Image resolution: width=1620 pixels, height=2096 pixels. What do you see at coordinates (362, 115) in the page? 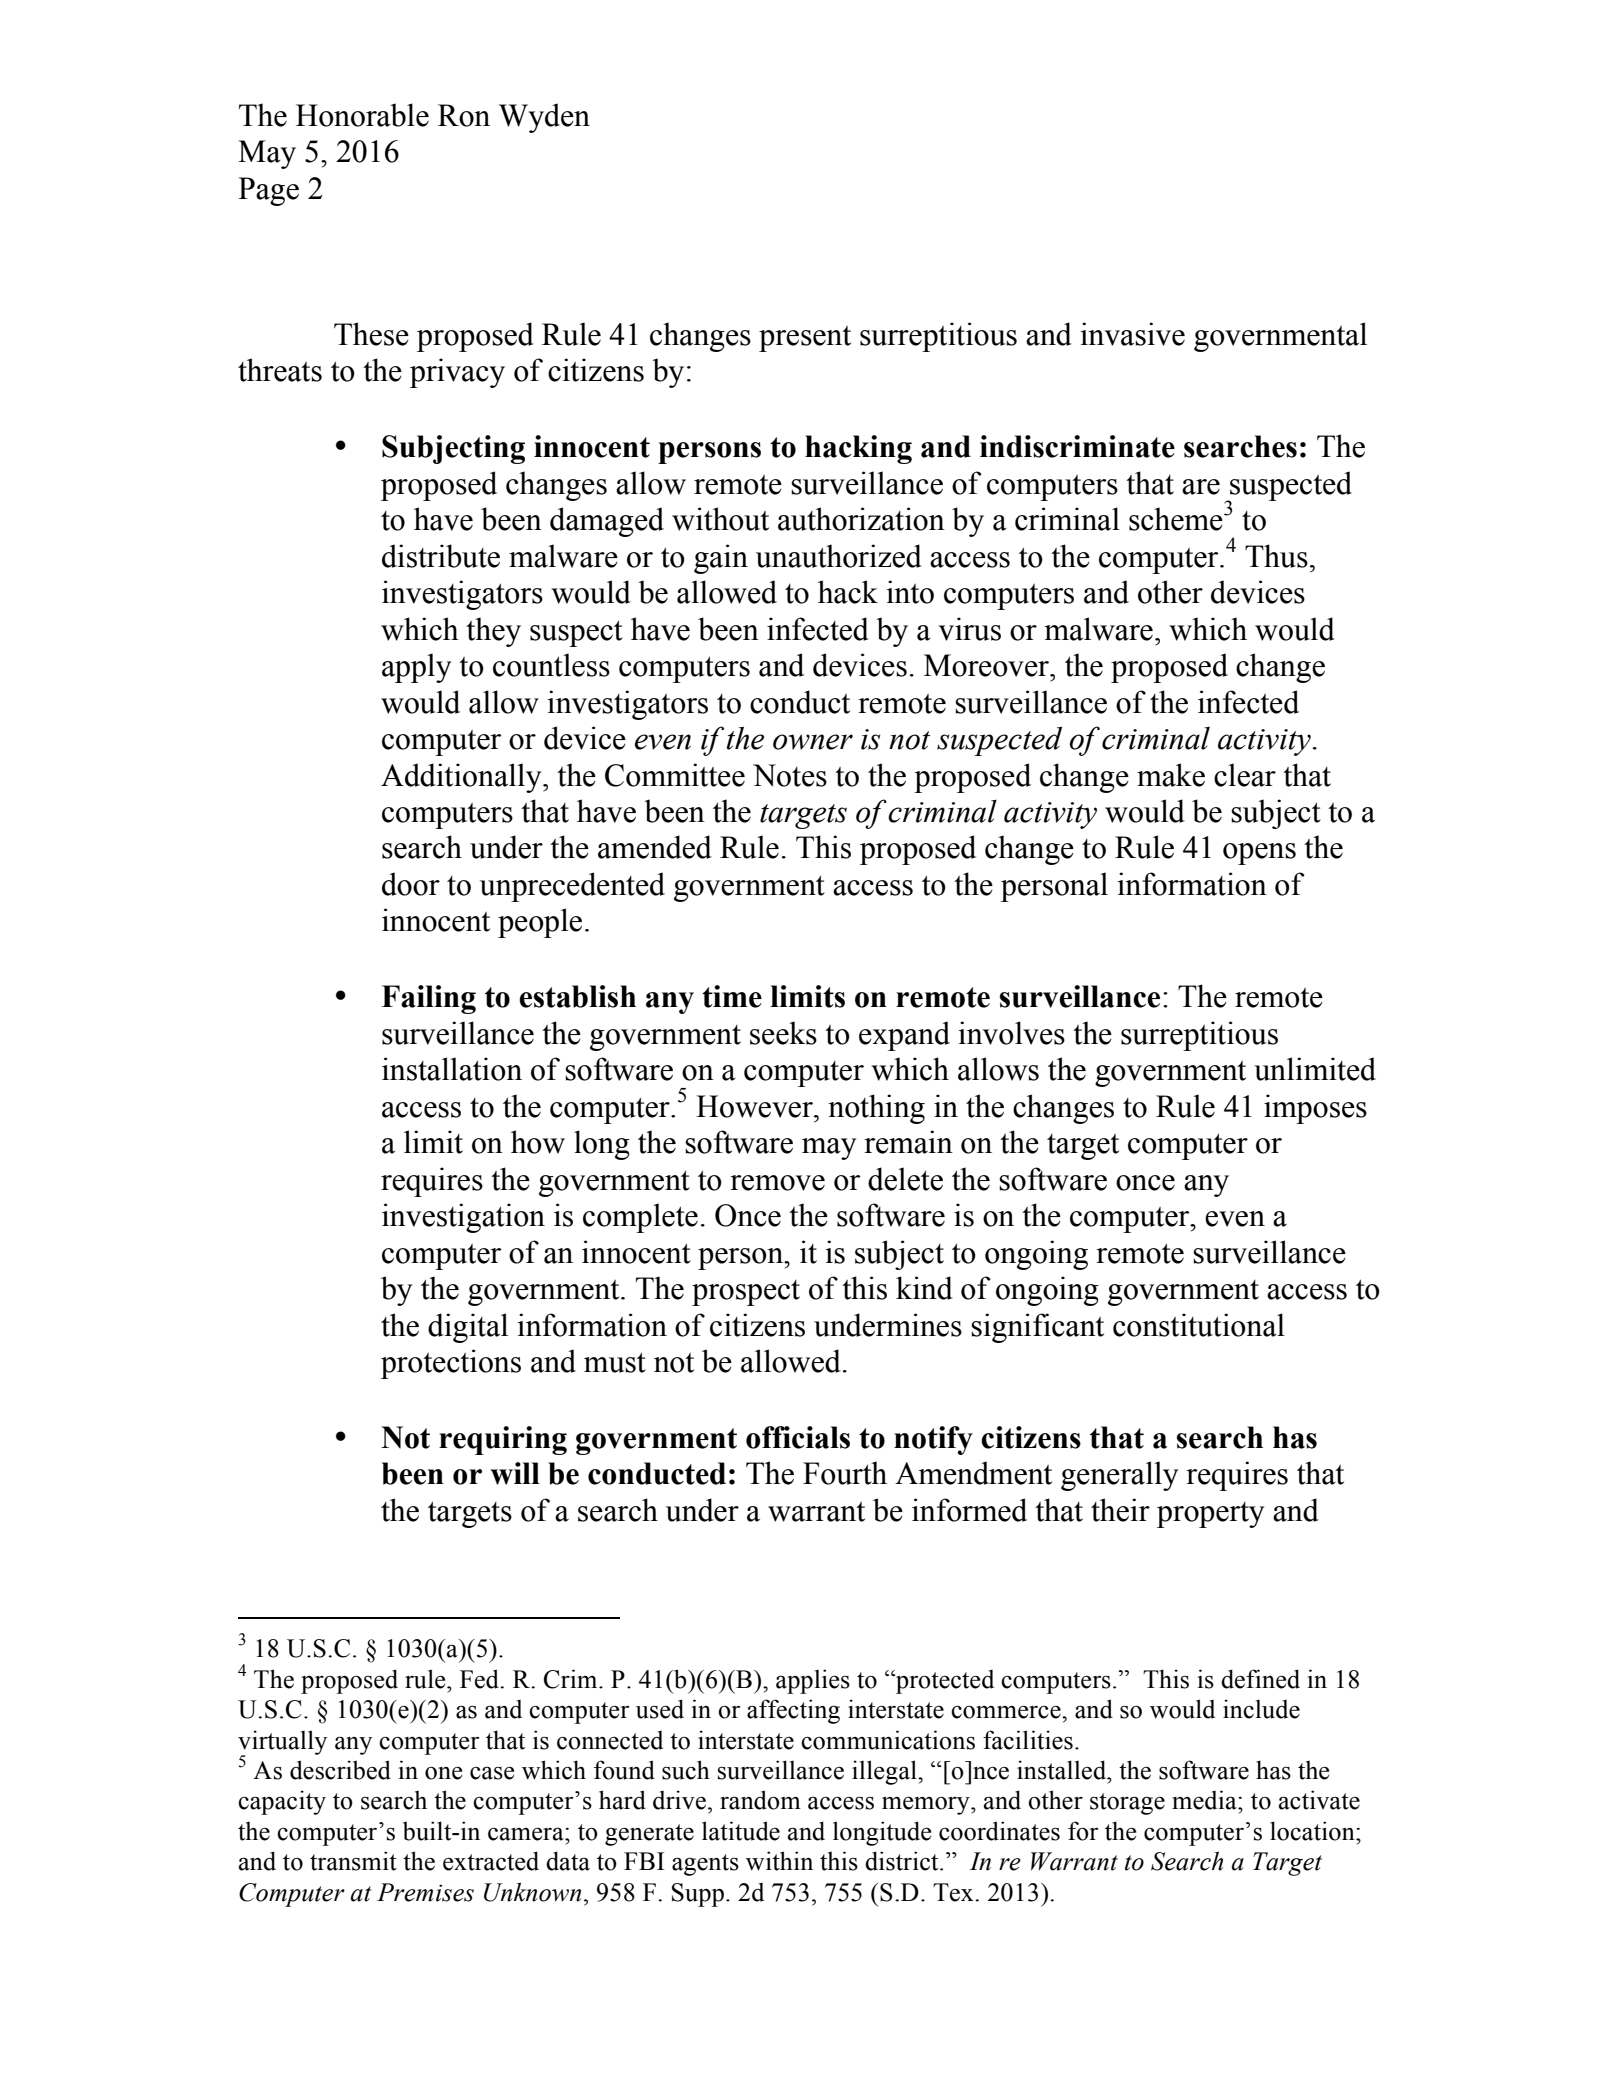
I see `Honorable` at bounding box center [362, 115].
